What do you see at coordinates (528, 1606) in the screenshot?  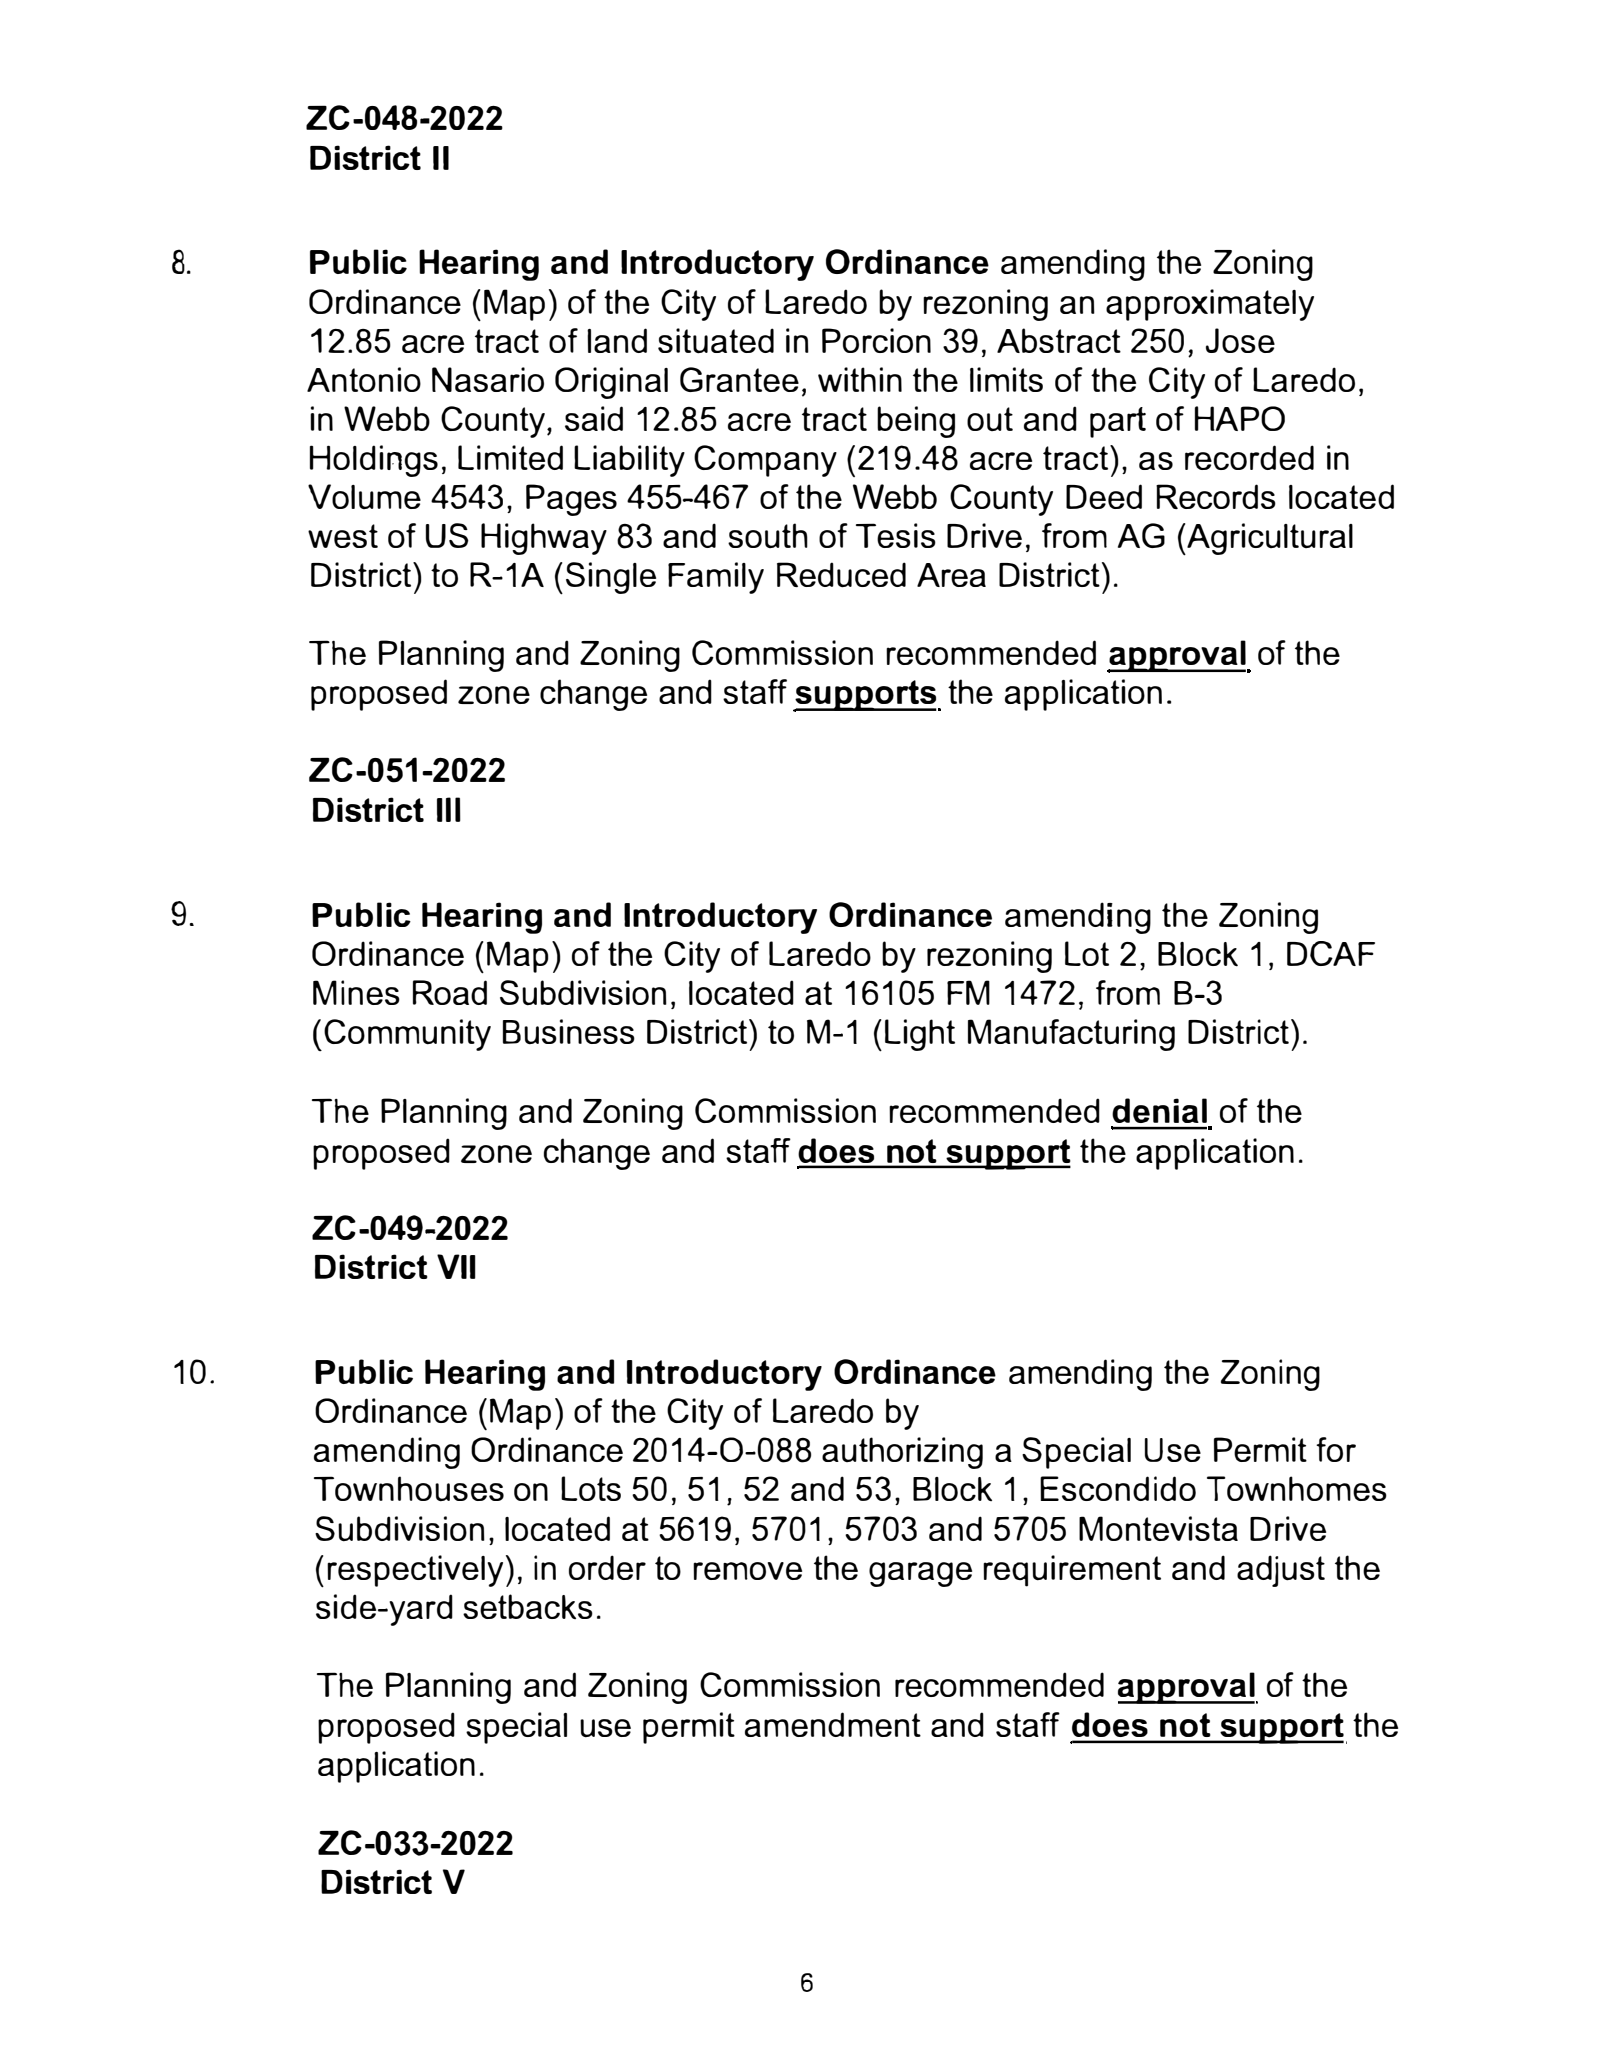 I see `setbacks` at bounding box center [528, 1606].
